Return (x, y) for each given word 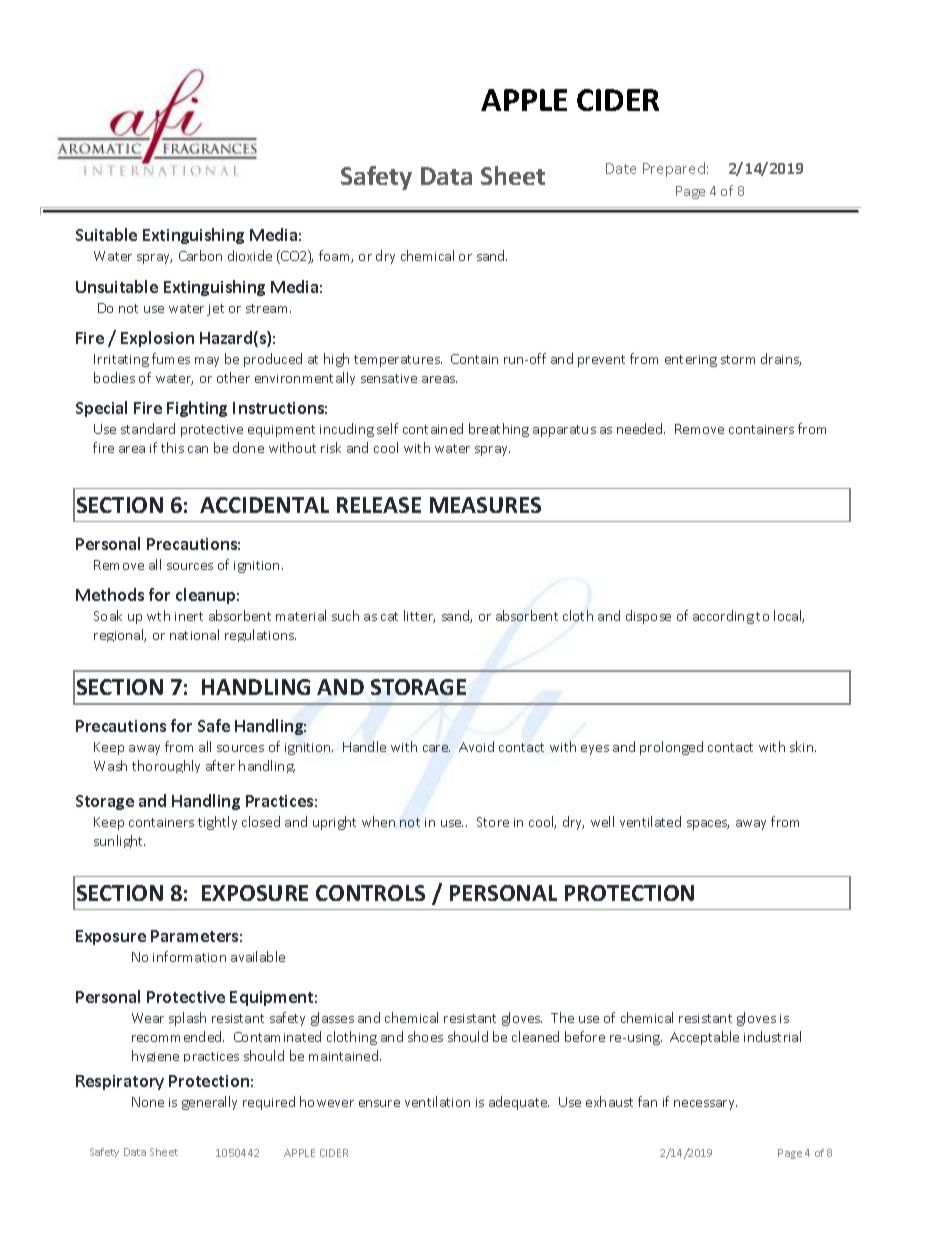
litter (419, 616)
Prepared (674, 169)
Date (621, 168)
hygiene (155, 1056)
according (723, 617)
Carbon (200, 255)
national (194, 634)
